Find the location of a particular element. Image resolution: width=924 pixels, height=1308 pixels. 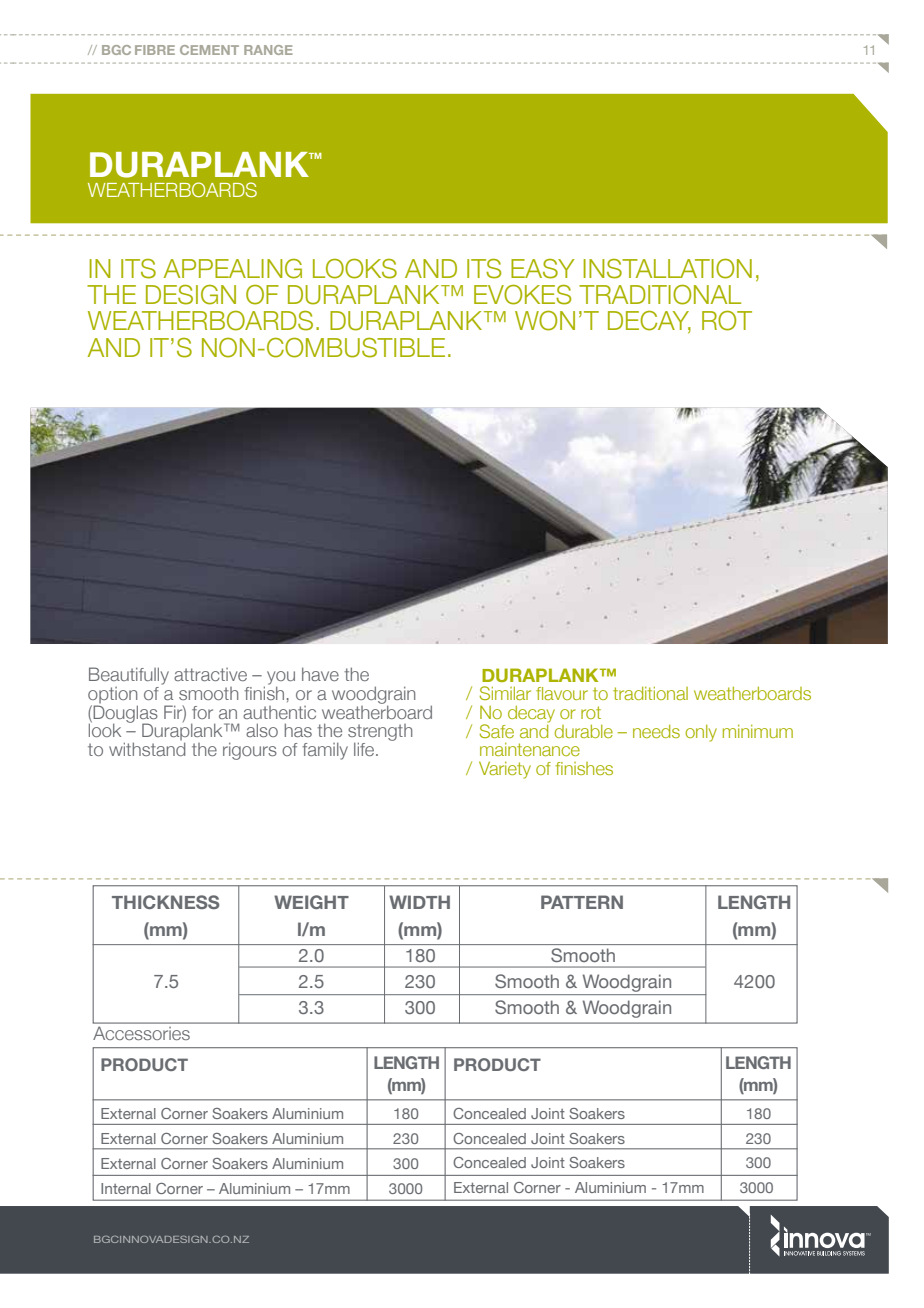

needs is located at coordinates (656, 731).
